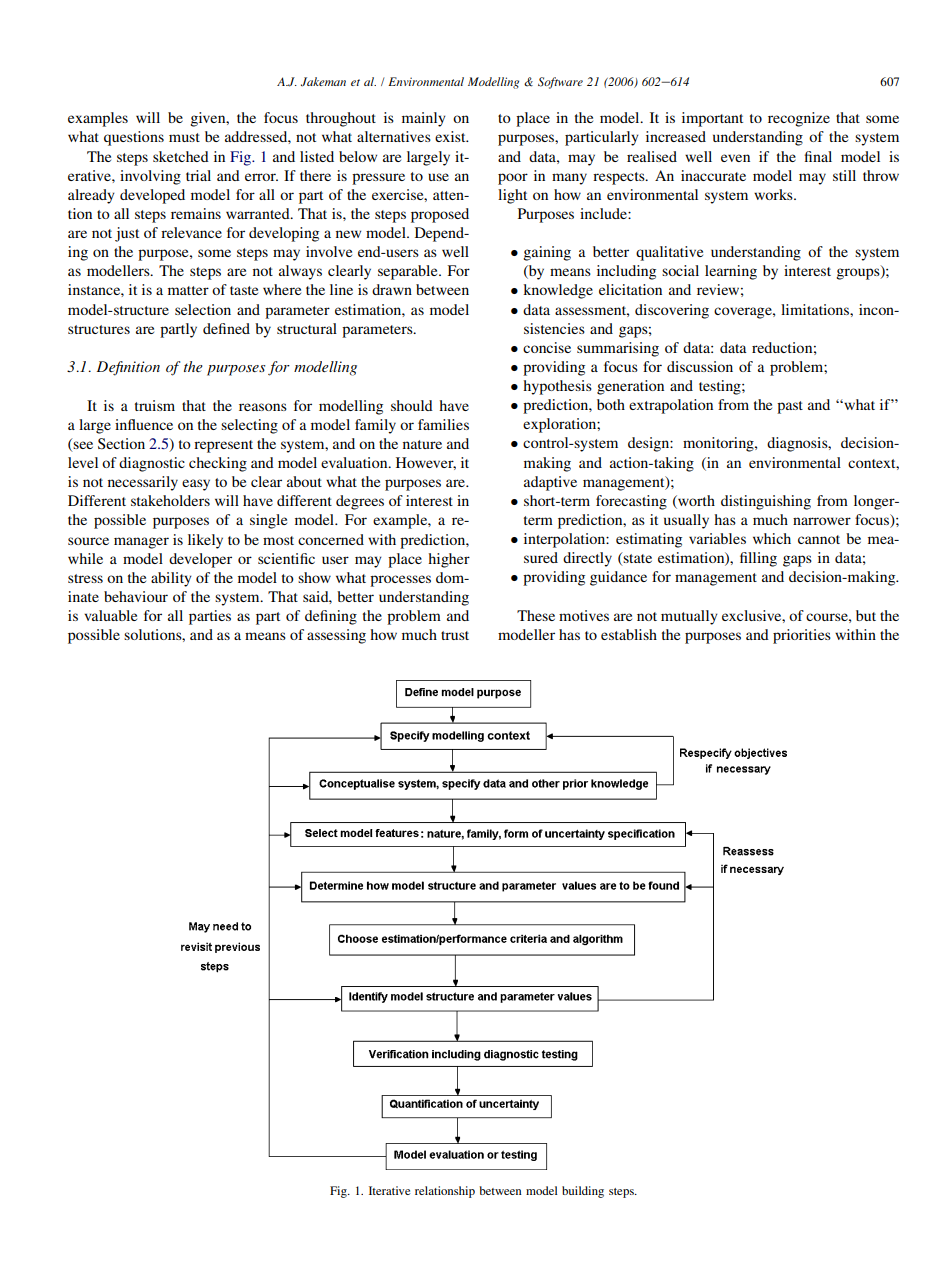  I want to click on must, so click(184, 137).
